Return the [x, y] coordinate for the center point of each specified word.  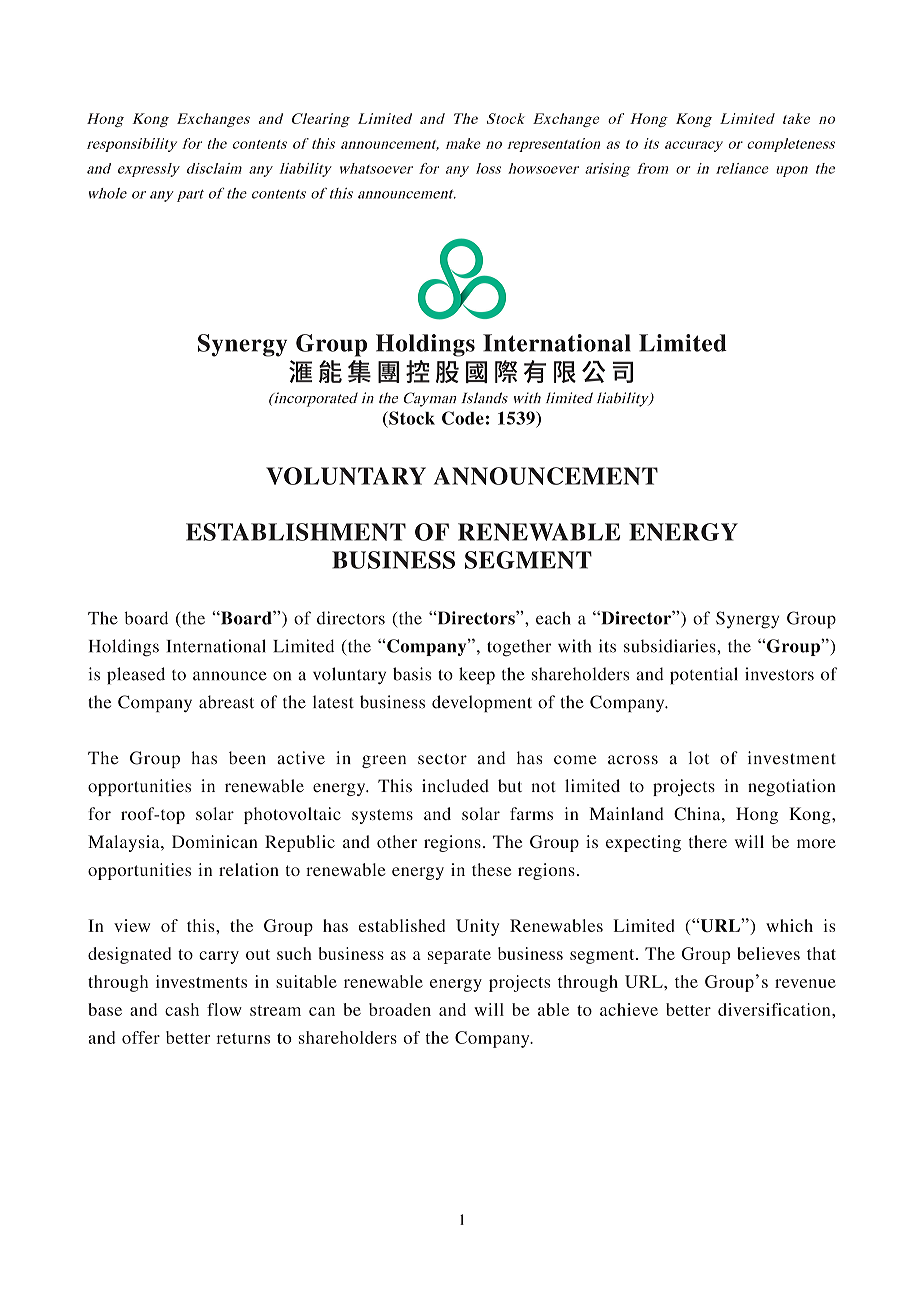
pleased [136, 676]
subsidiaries [671, 646]
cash [182, 1009]
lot [698, 758]
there [708, 841]
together [519, 648]
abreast [226, 702]
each [553, 618]
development [482, 703]
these [491, 869]
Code [463, 418]
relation [249, 869]
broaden [400, 1009]
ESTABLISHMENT [296, 532]
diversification [775, 1009]
